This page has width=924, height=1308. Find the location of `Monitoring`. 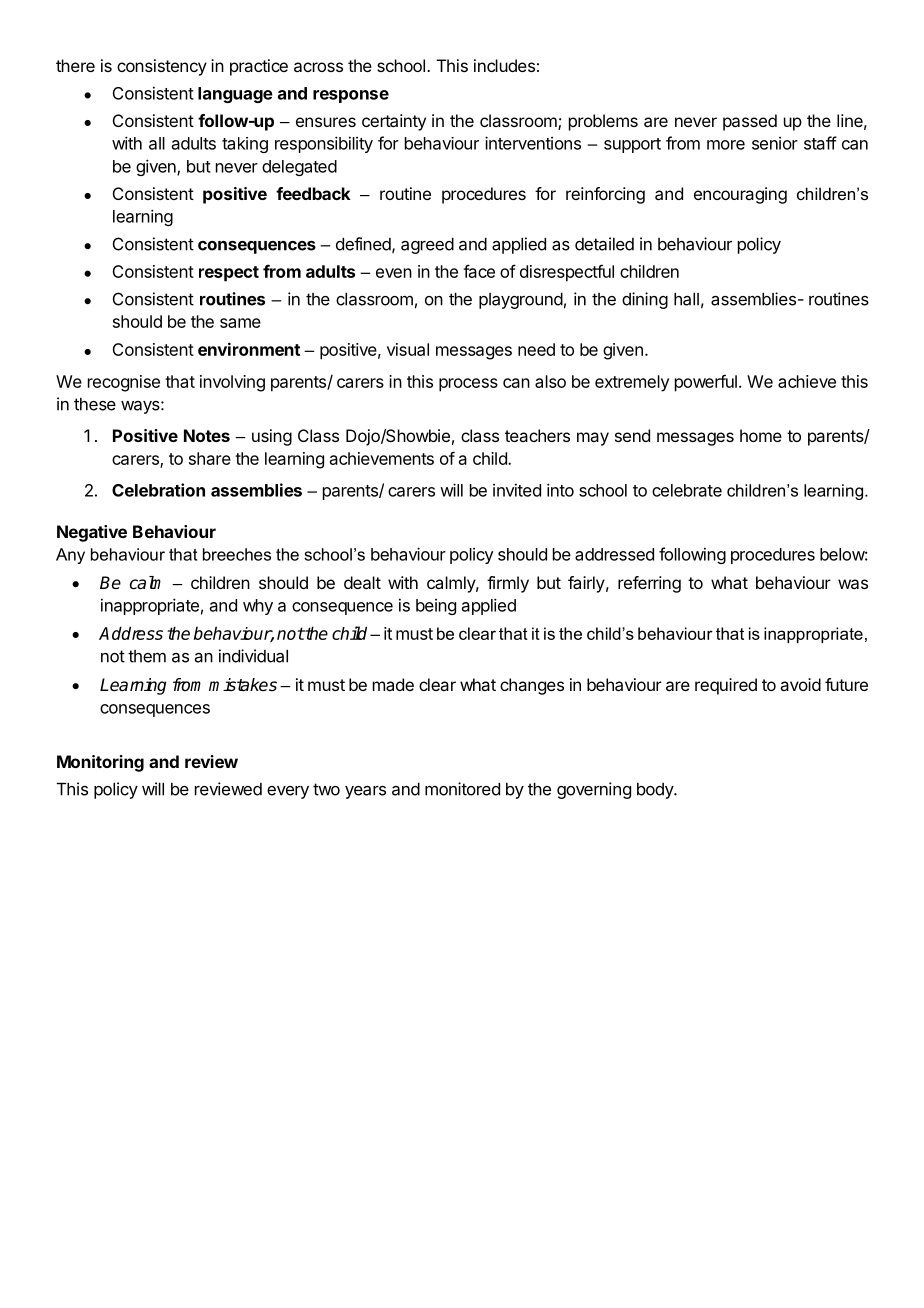

Monitoring is located at coordinates (100, 763).
